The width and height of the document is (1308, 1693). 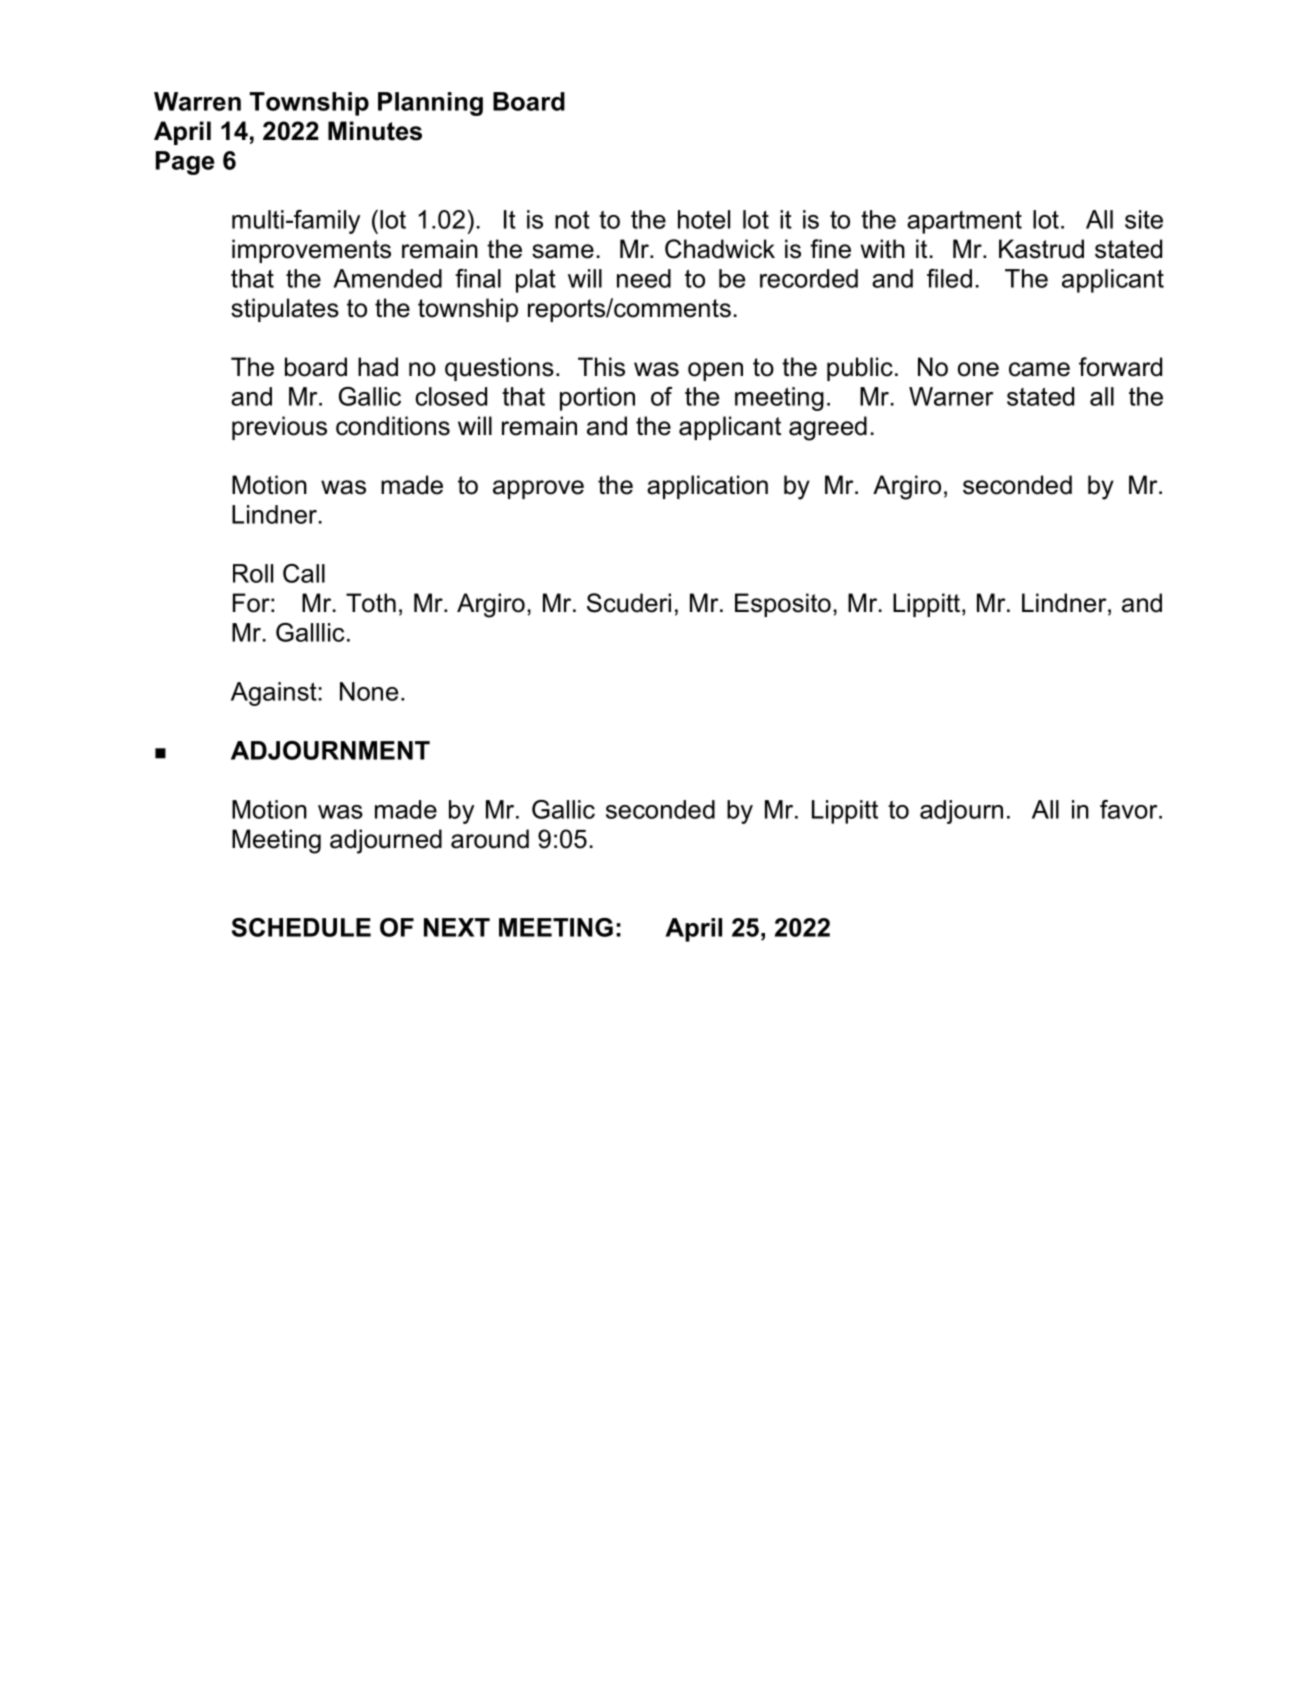 I want to click on hotel, so click(x=704, y=219).
